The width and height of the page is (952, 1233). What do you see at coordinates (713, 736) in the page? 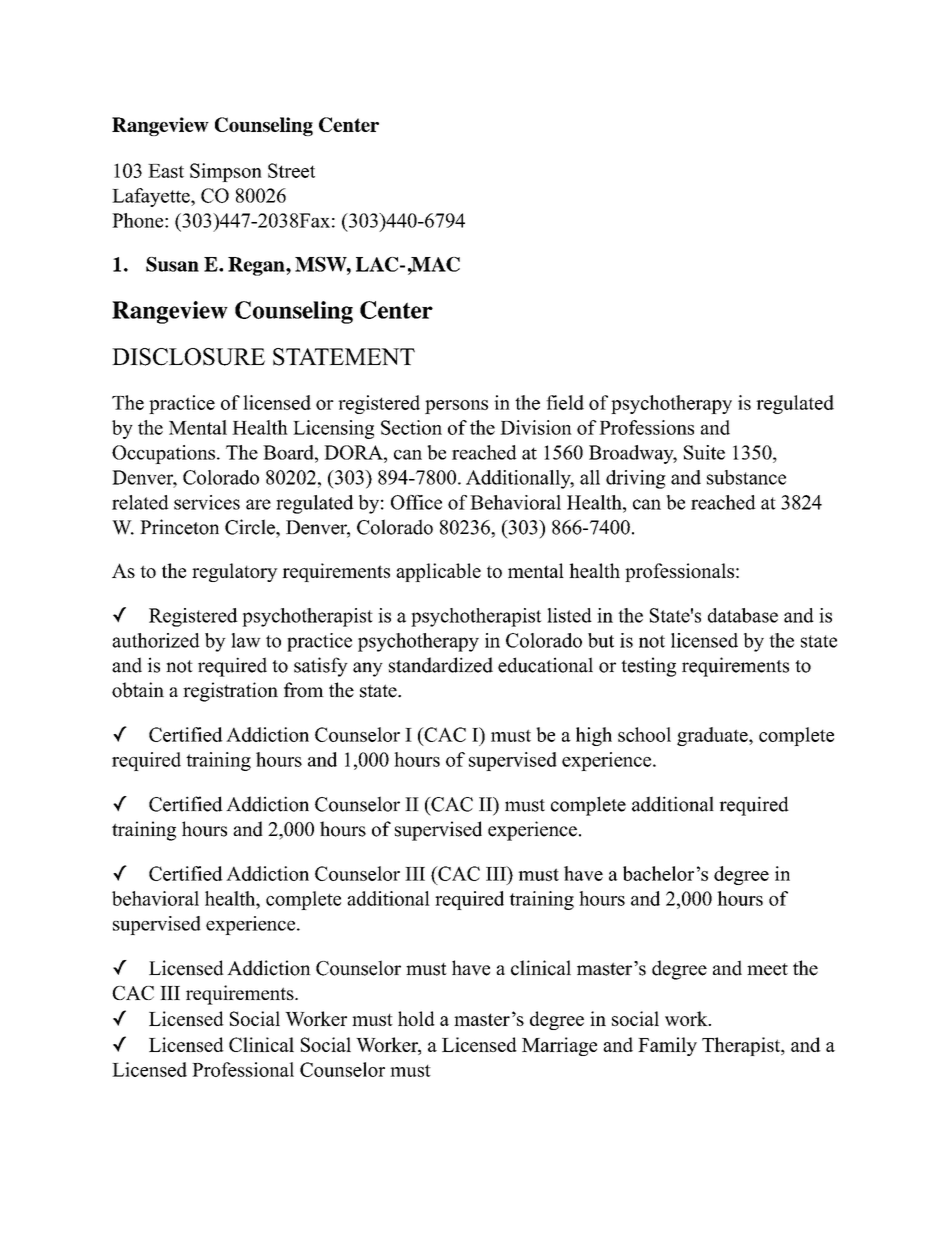
I see `graduate` at bounding box center [713, 736].
